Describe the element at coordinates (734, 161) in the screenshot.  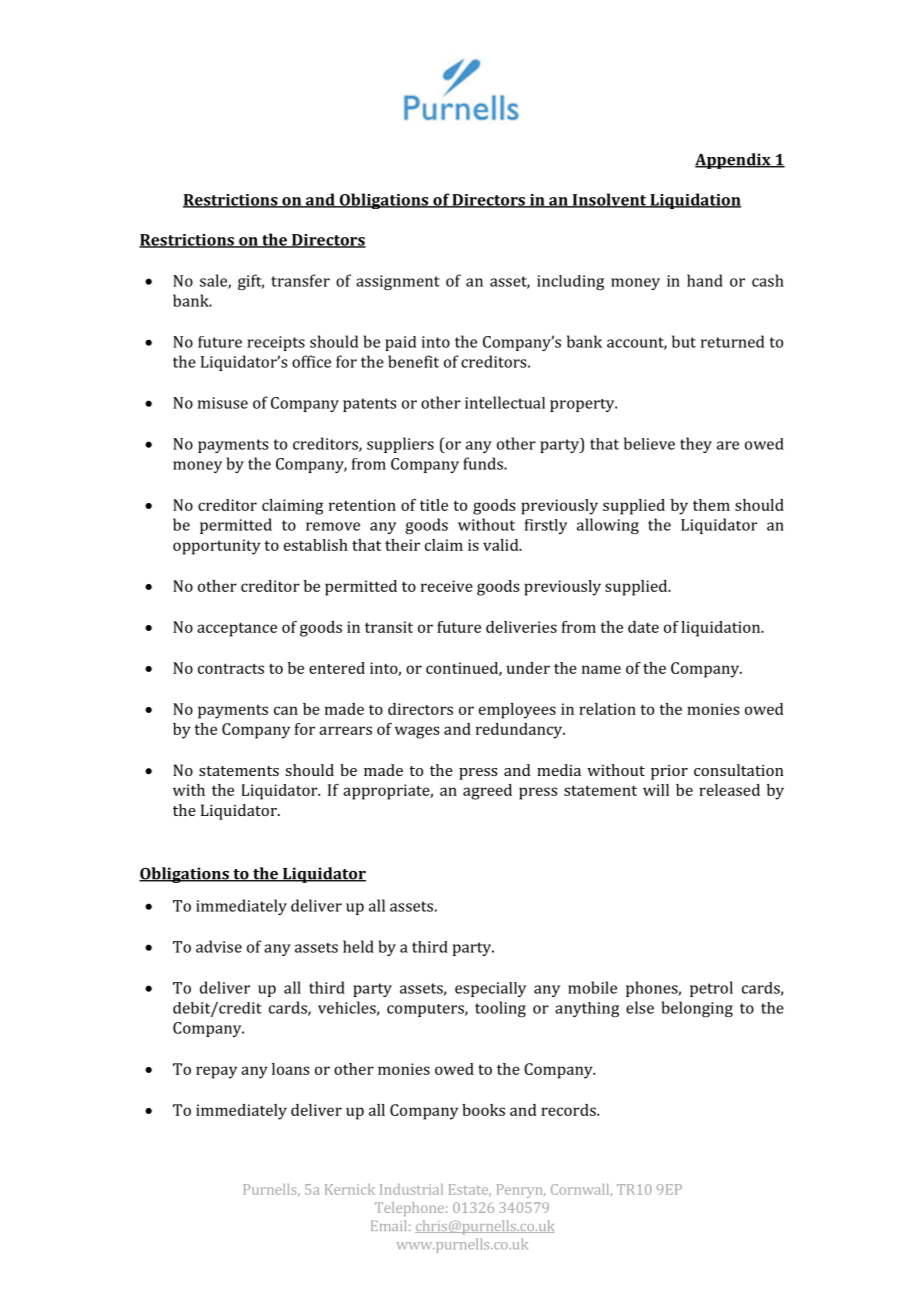
I see `Appendix` at that location.
